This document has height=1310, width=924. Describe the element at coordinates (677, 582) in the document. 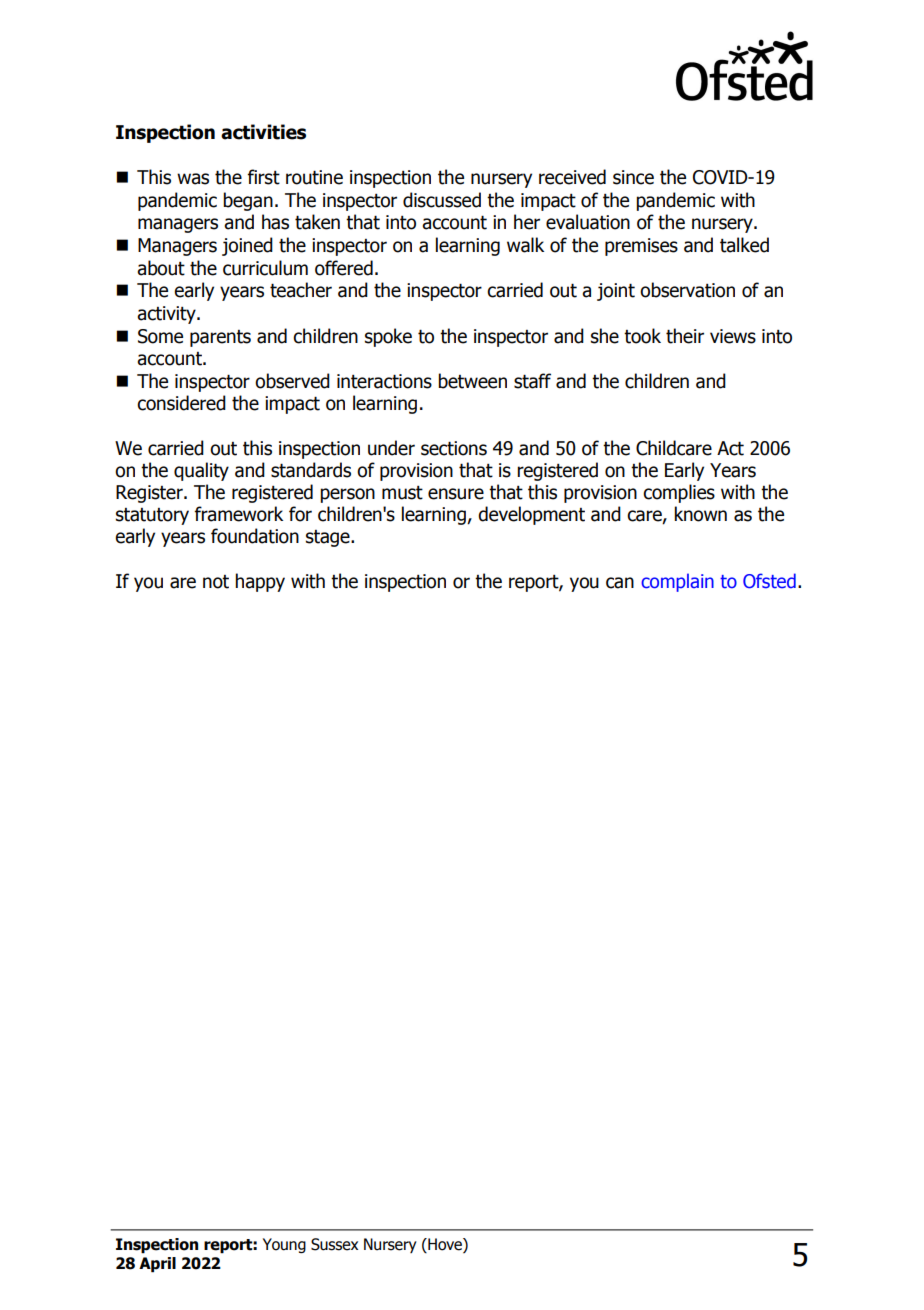

I see `complain` at that location.
